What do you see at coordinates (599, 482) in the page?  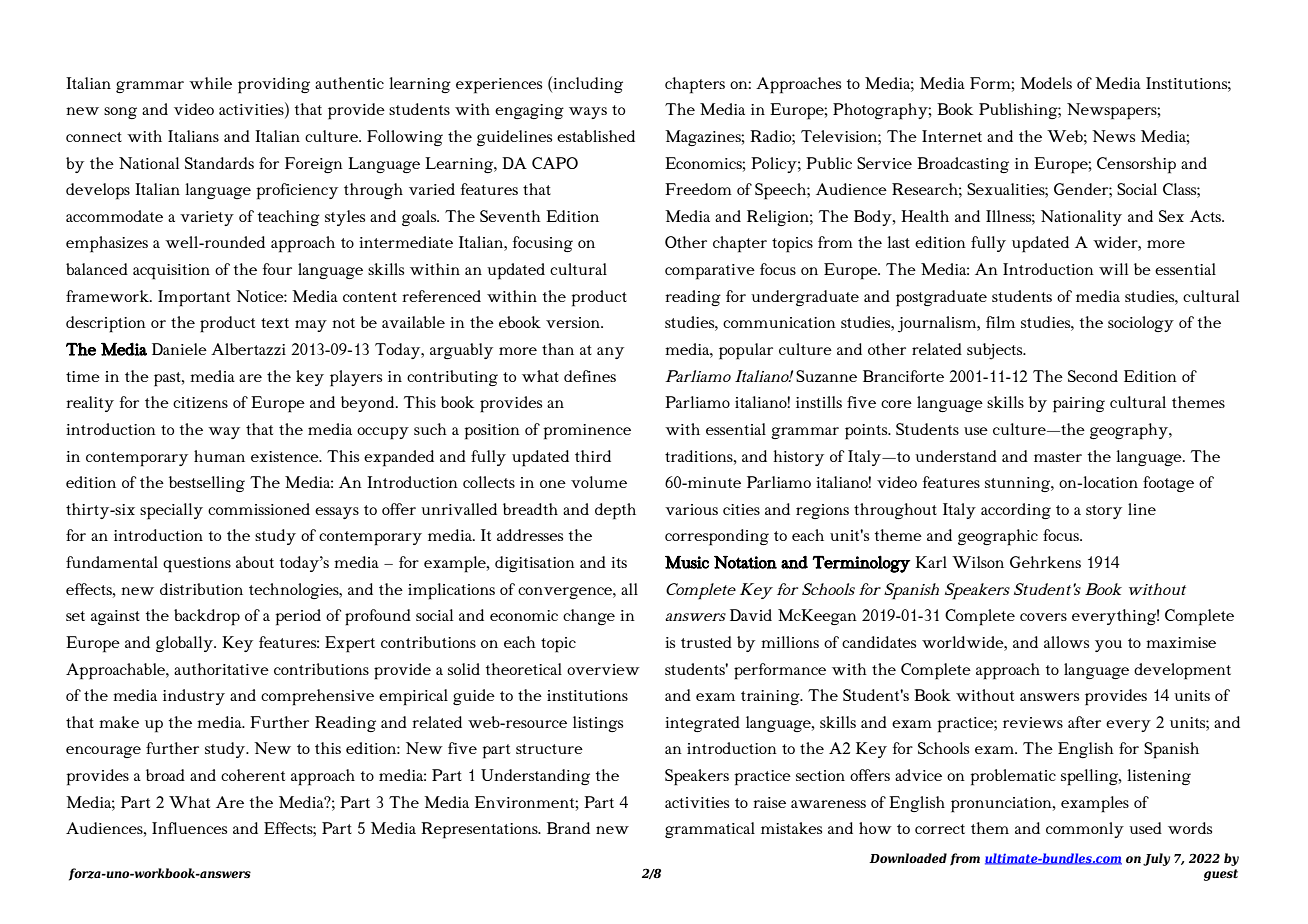 I see `volume` at bounding box center [599, 482].
